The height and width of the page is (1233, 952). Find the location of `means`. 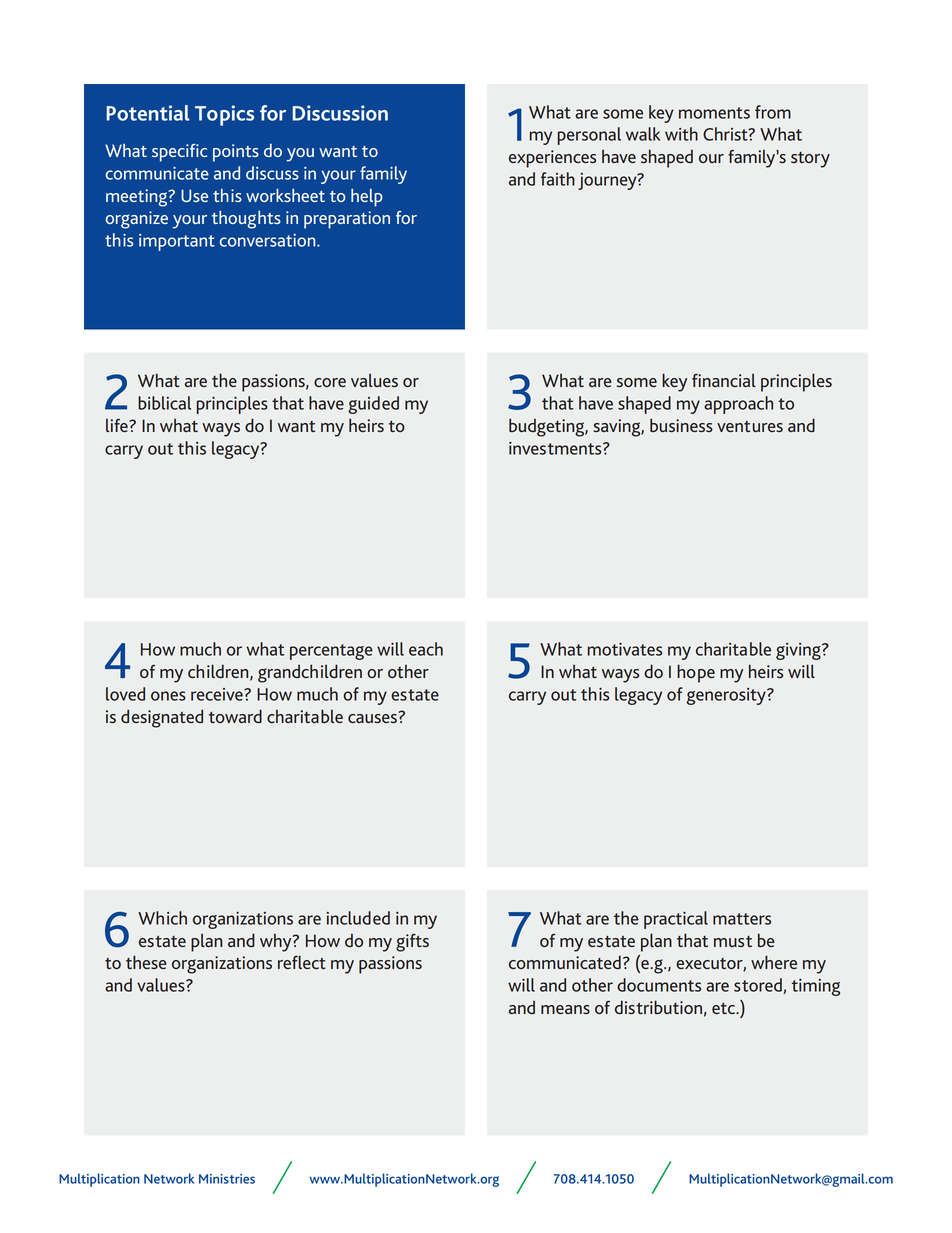

means is located at coordinates (565, 1009).
